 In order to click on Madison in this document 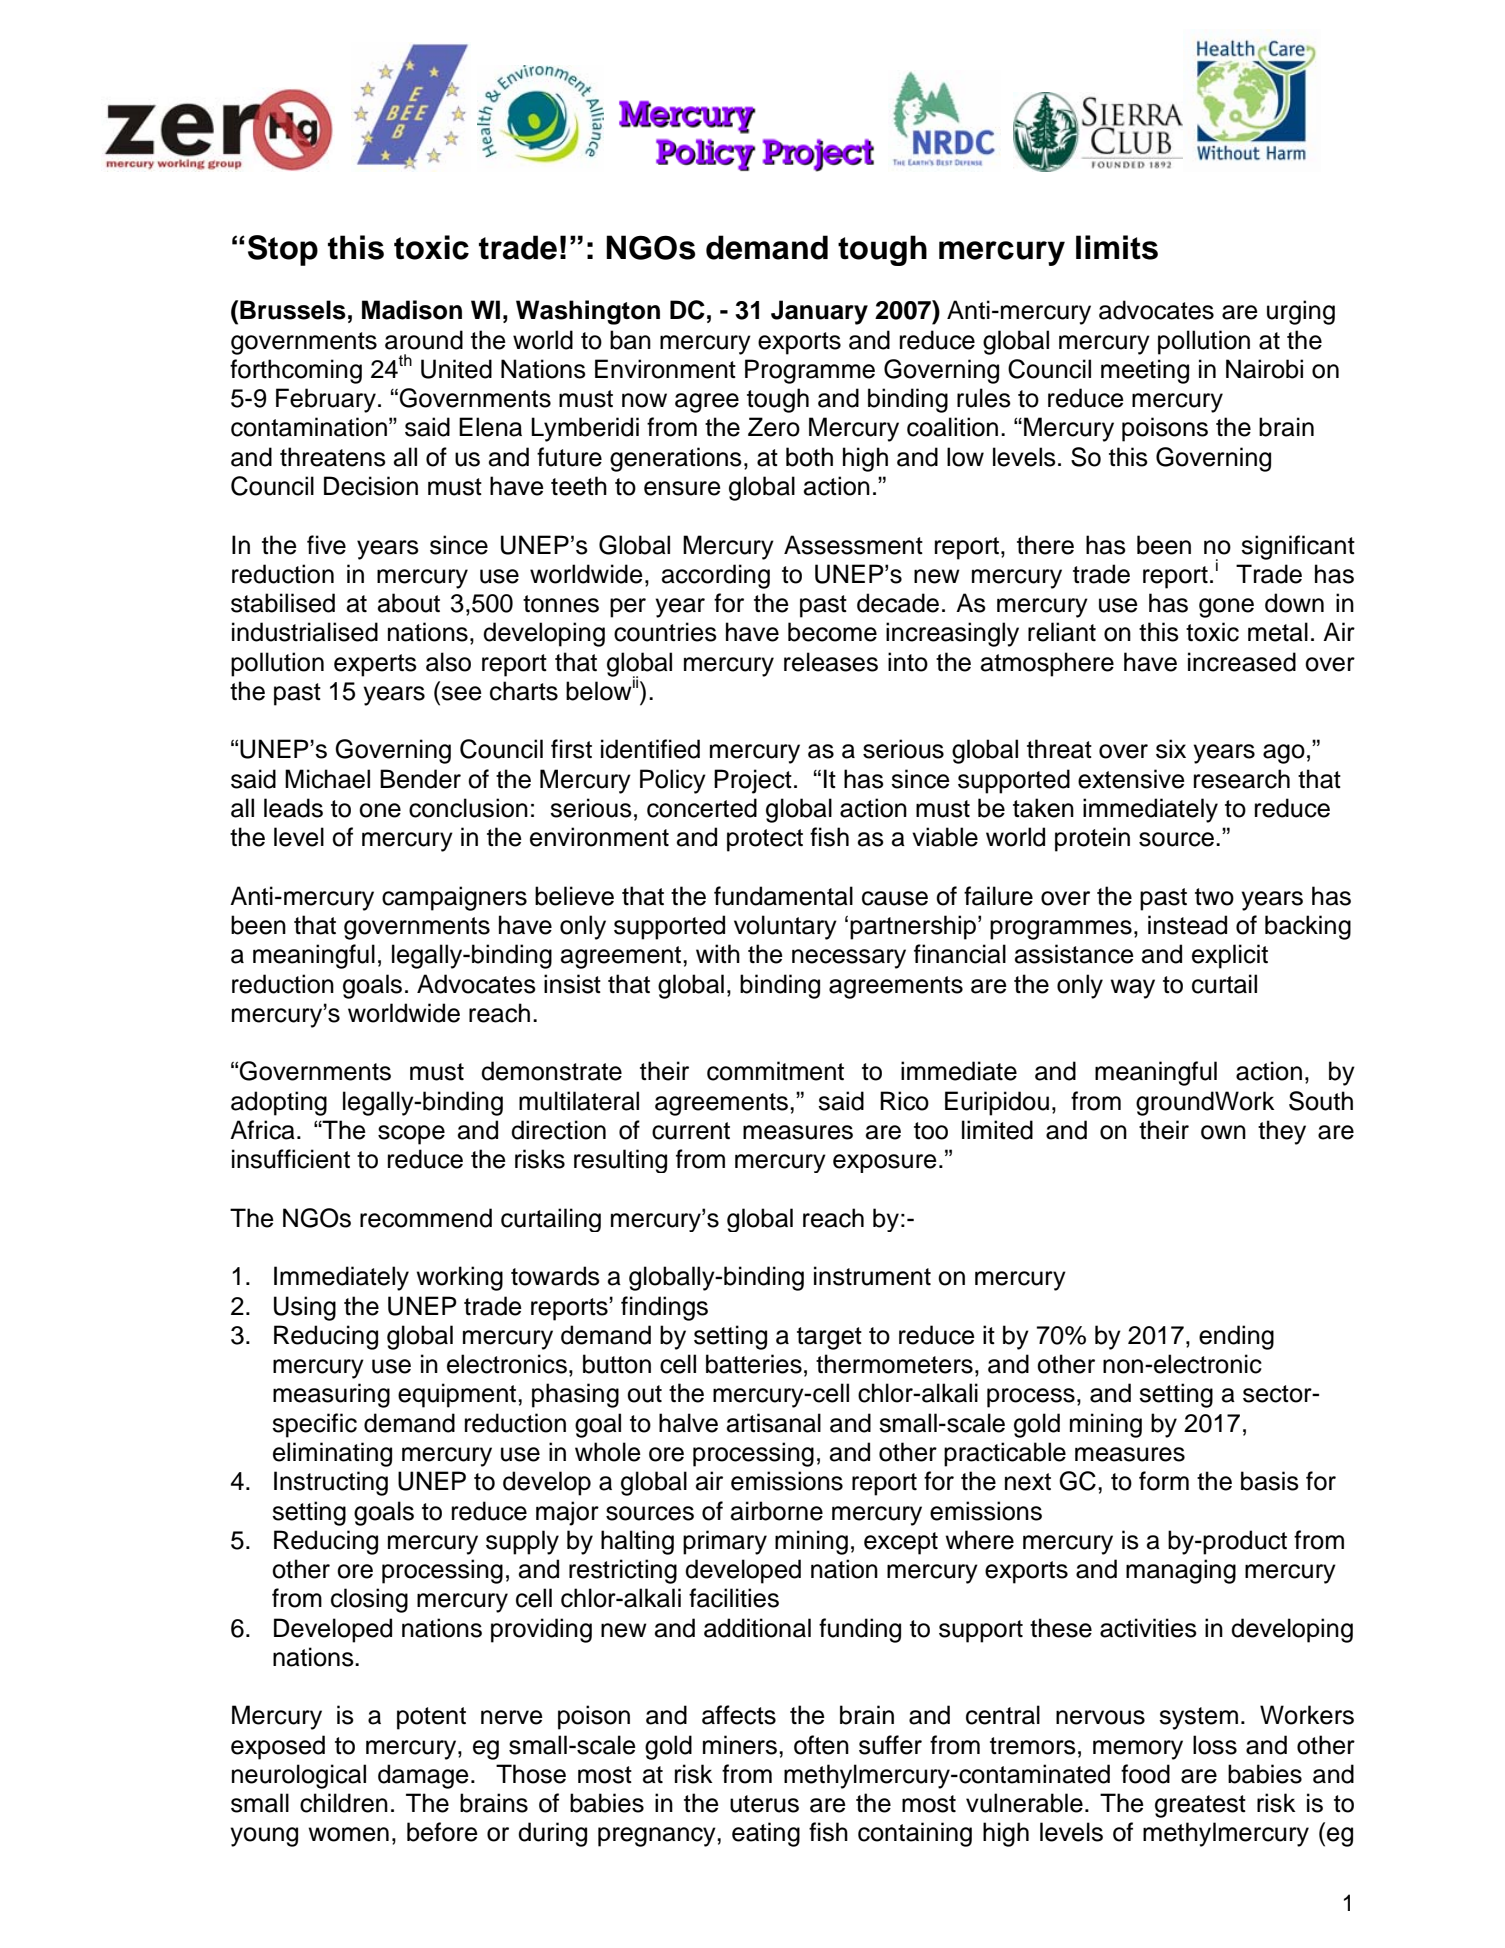, I will do `click(412, 310)`.
